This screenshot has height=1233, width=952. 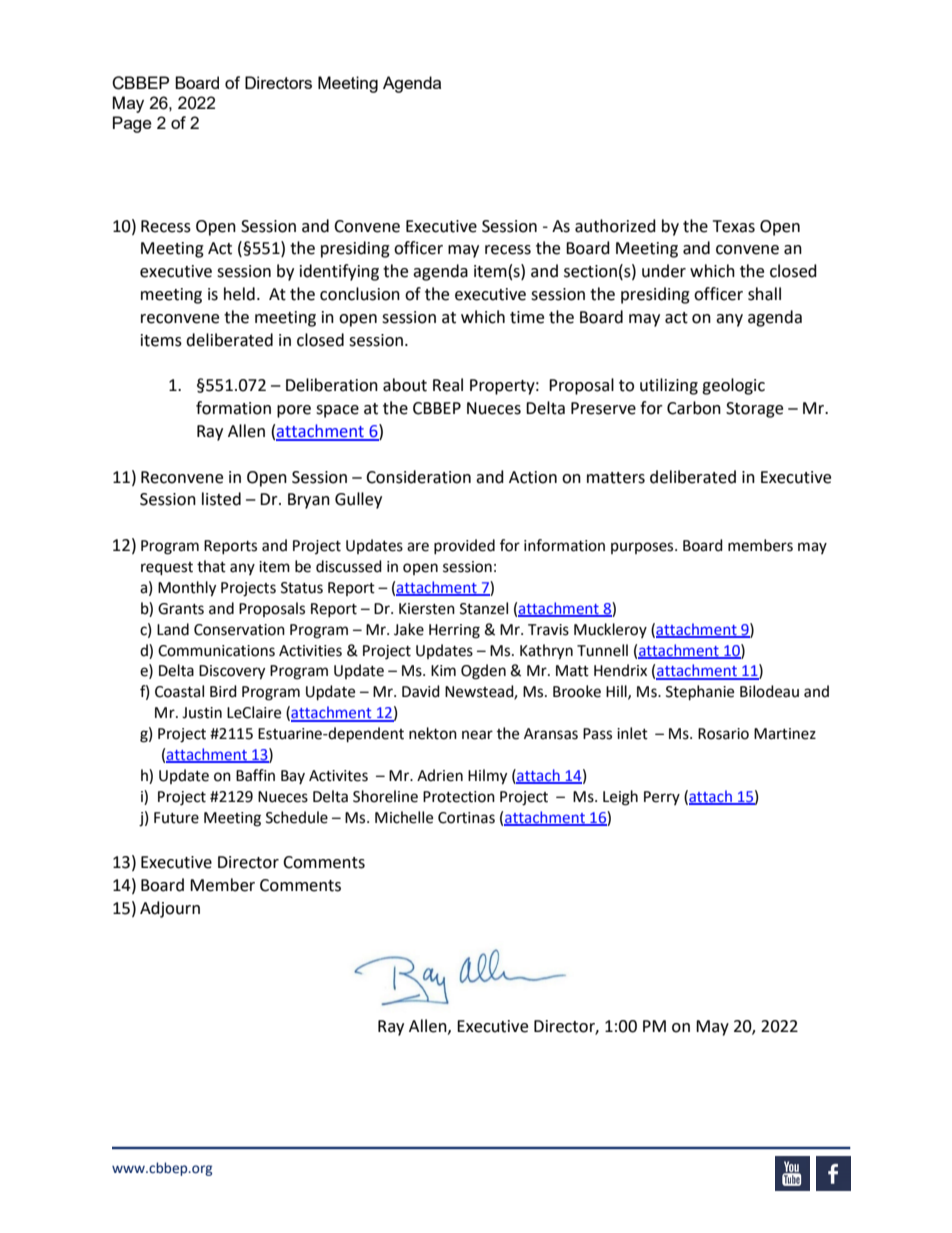 I want to click on purposes, so click(x=643, y=548).
